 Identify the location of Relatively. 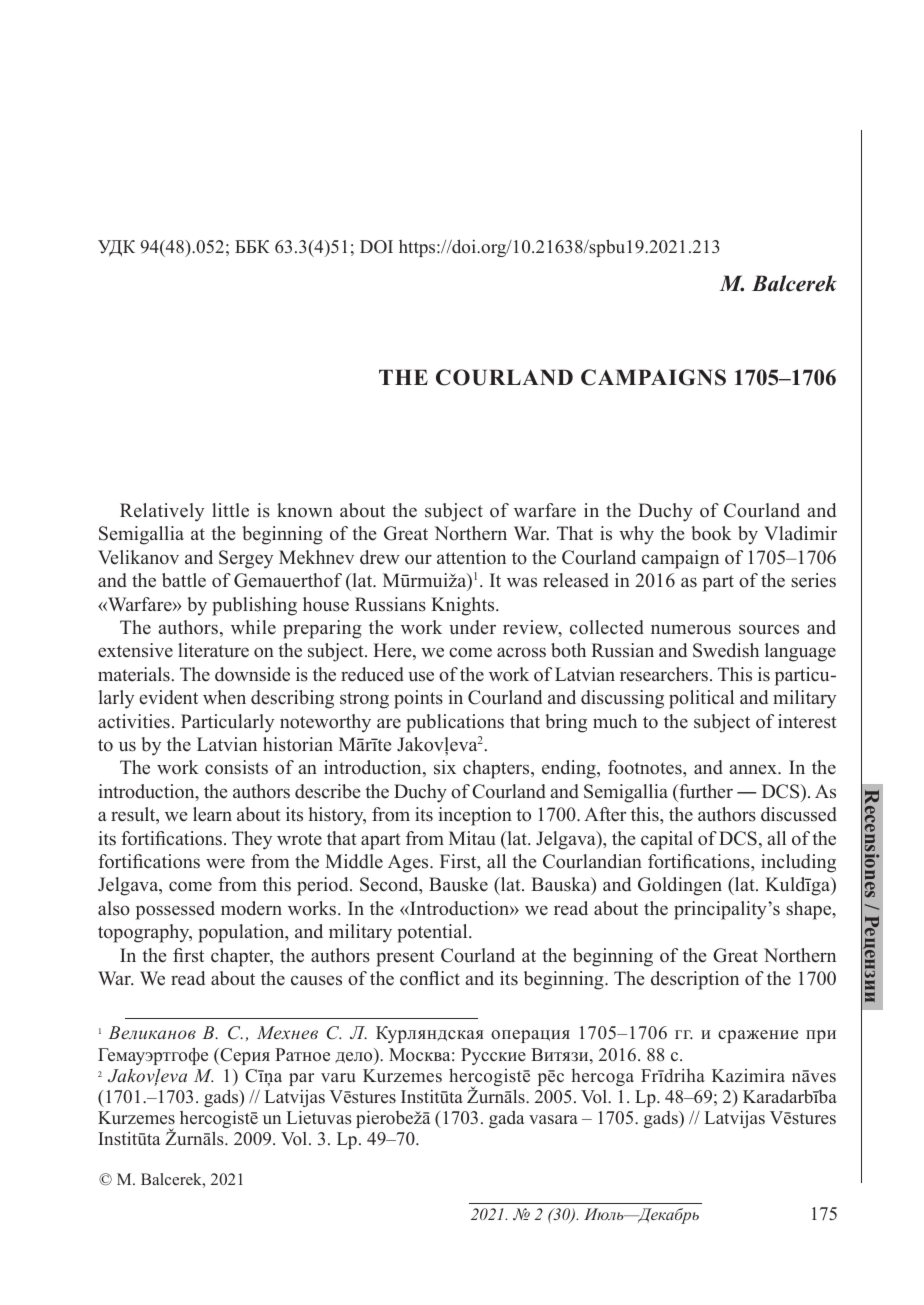
(162, 512).
